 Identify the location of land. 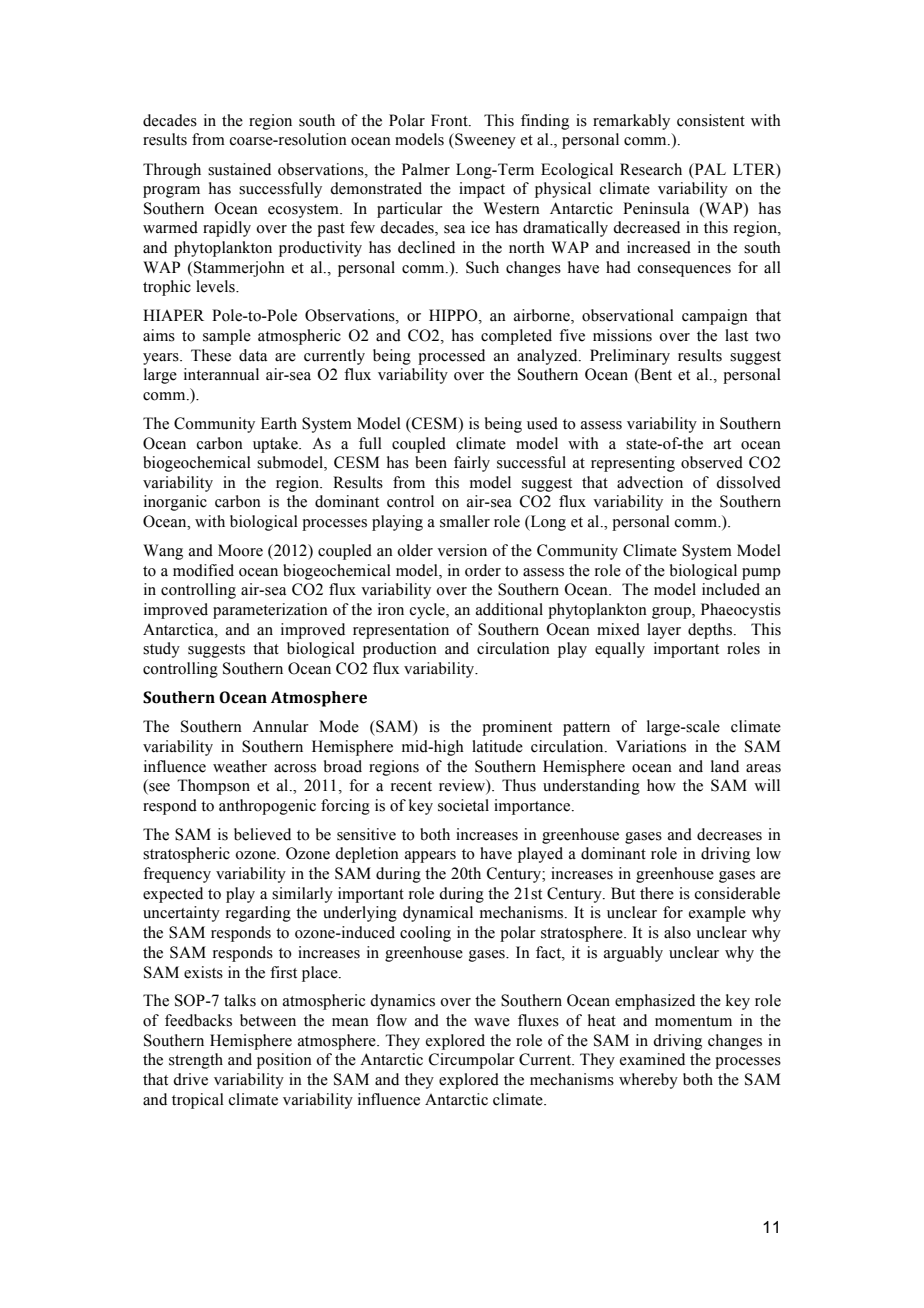
(725, 766).
